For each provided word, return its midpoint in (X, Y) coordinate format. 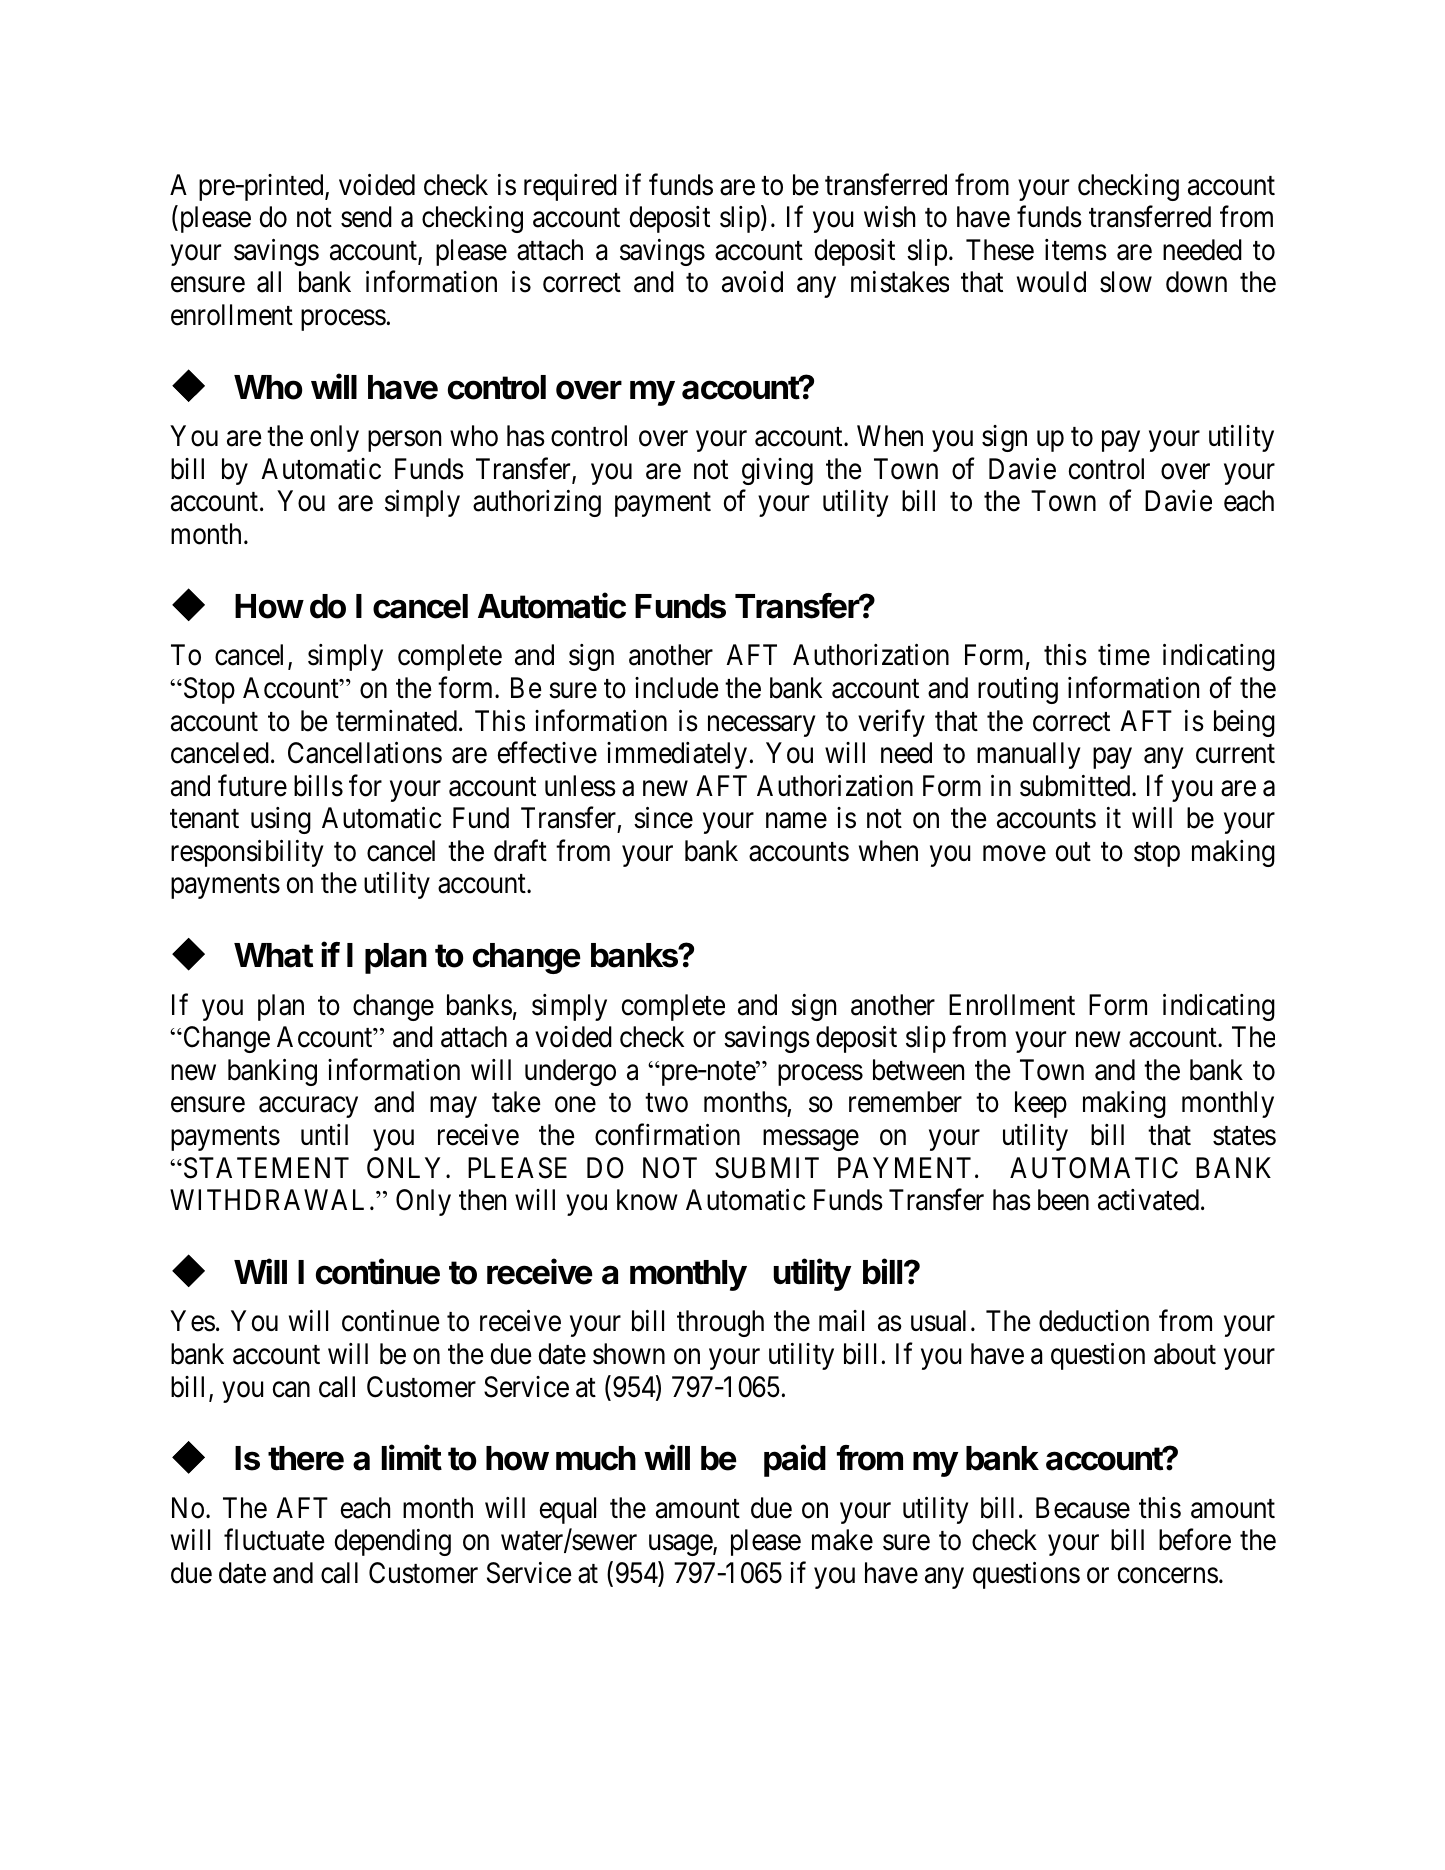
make (842, 1540)
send (366, 217)
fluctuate (274, 1540)
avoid (752, 282)
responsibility (247, 853)
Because (1083, 1508)
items (1076, 250)
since (663, 818)
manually (1028, 755)
